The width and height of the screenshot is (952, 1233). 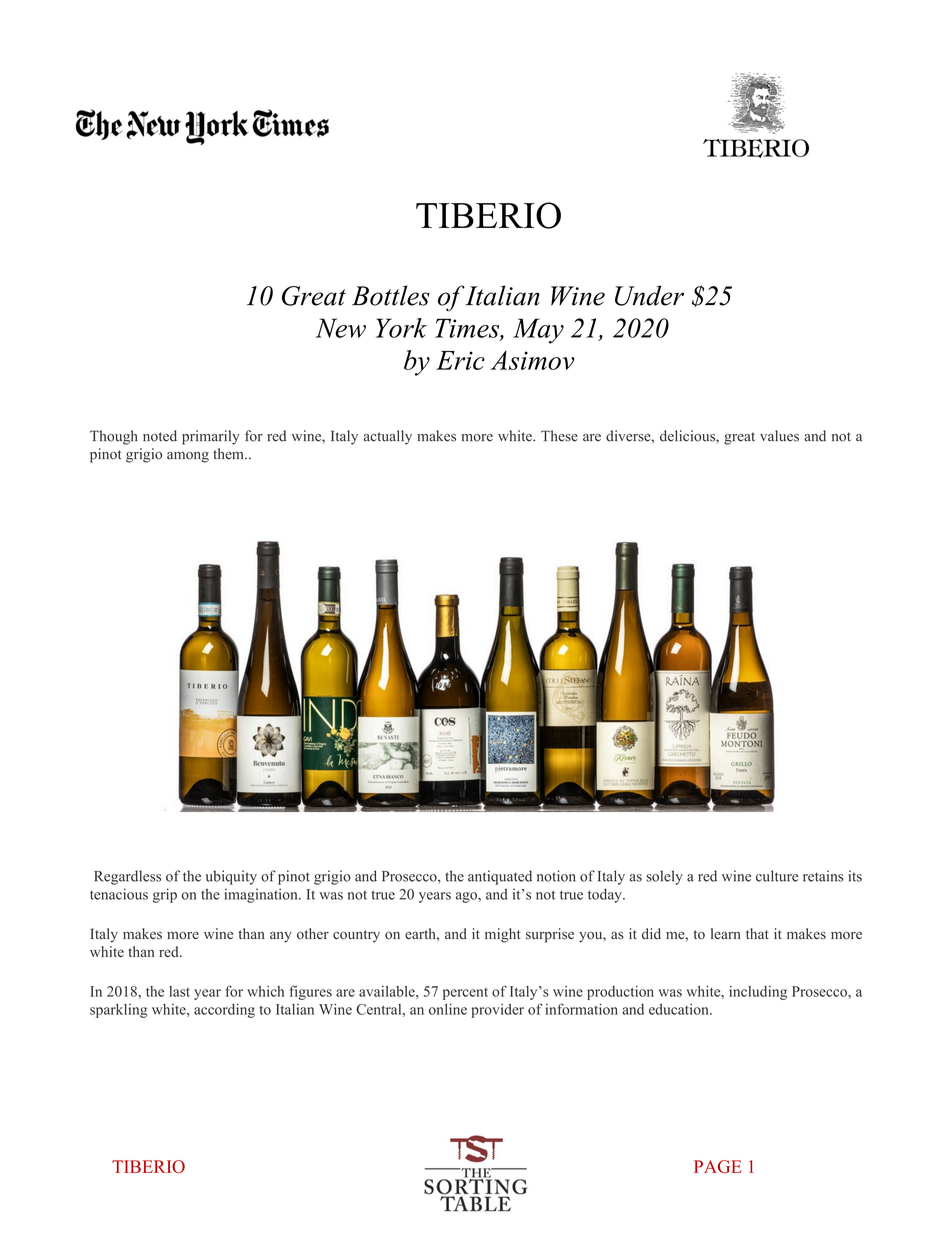 I want to click on according, so click(x=224, y=1011).
